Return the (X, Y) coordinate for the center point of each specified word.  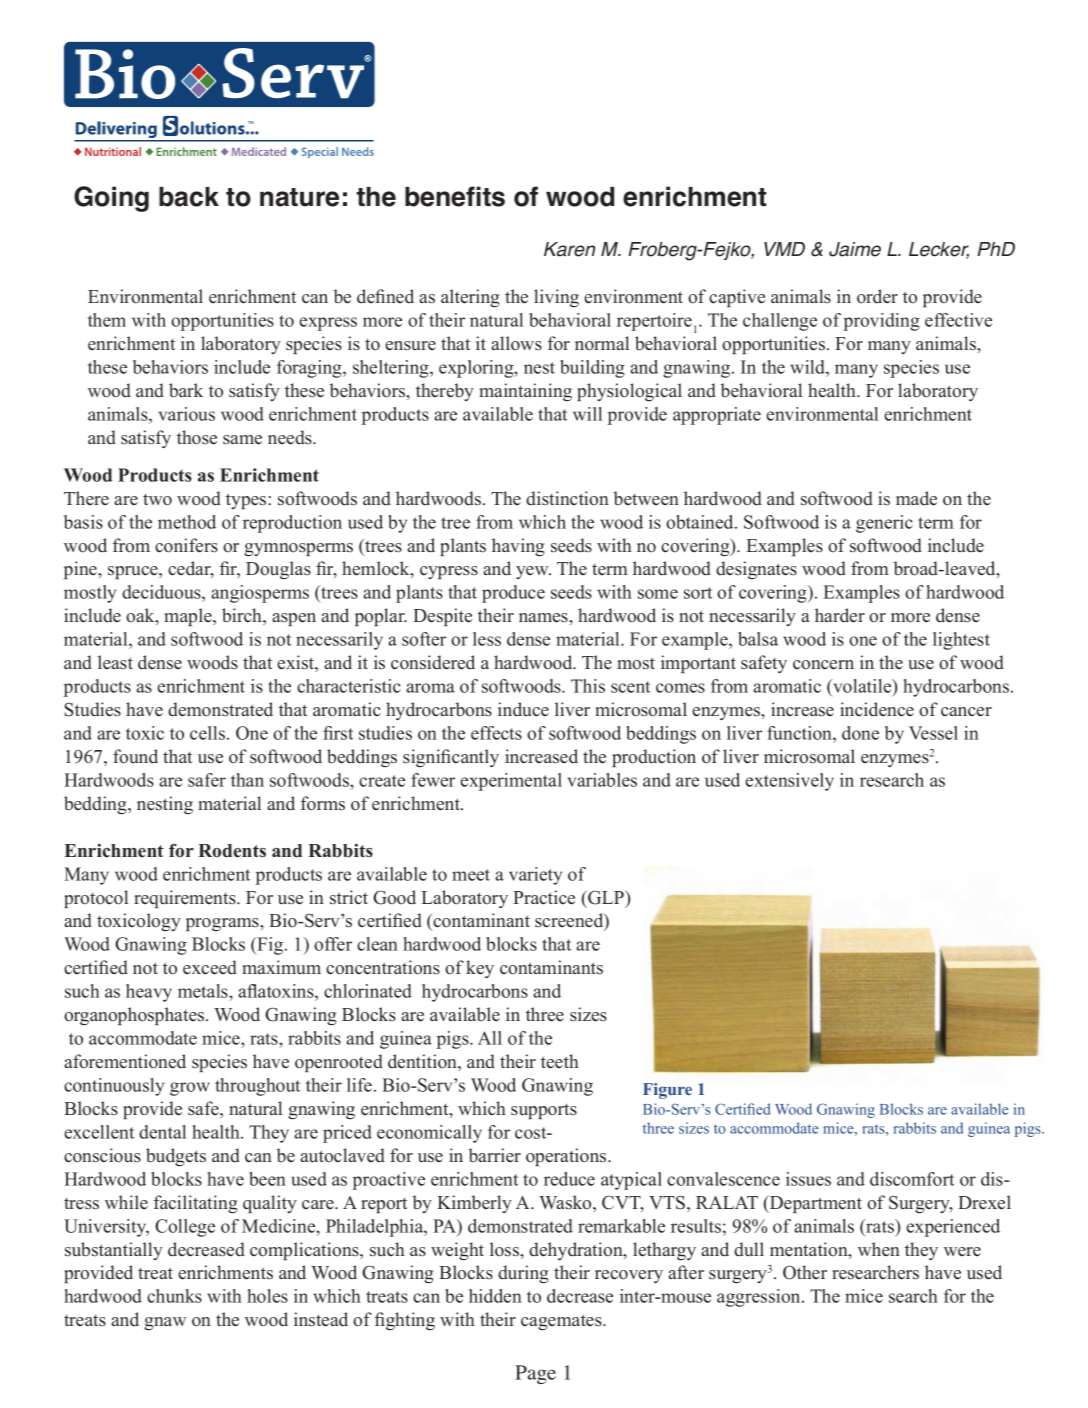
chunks (174, 1296)
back (189, 197)
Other (805, 1272)
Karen (569, 249)
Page (535, 1374)
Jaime (855, 249)
